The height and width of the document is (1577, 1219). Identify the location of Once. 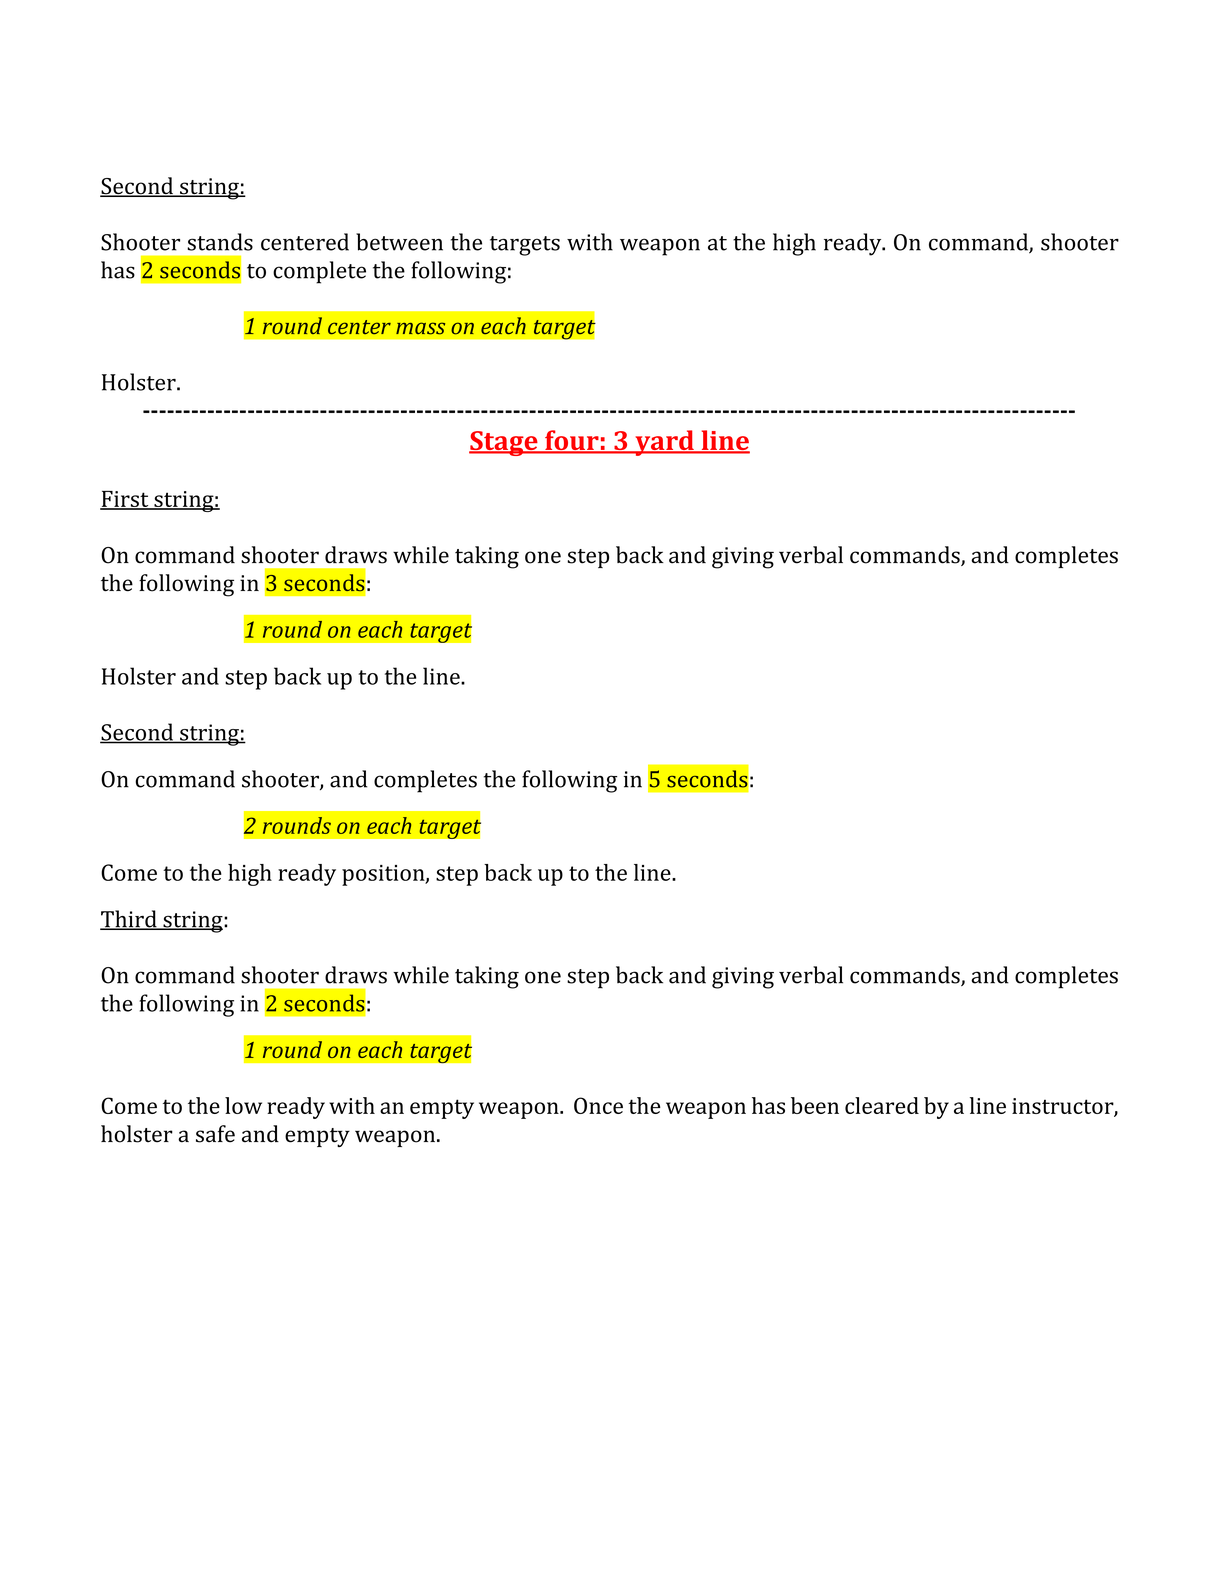
(598, 1105).
